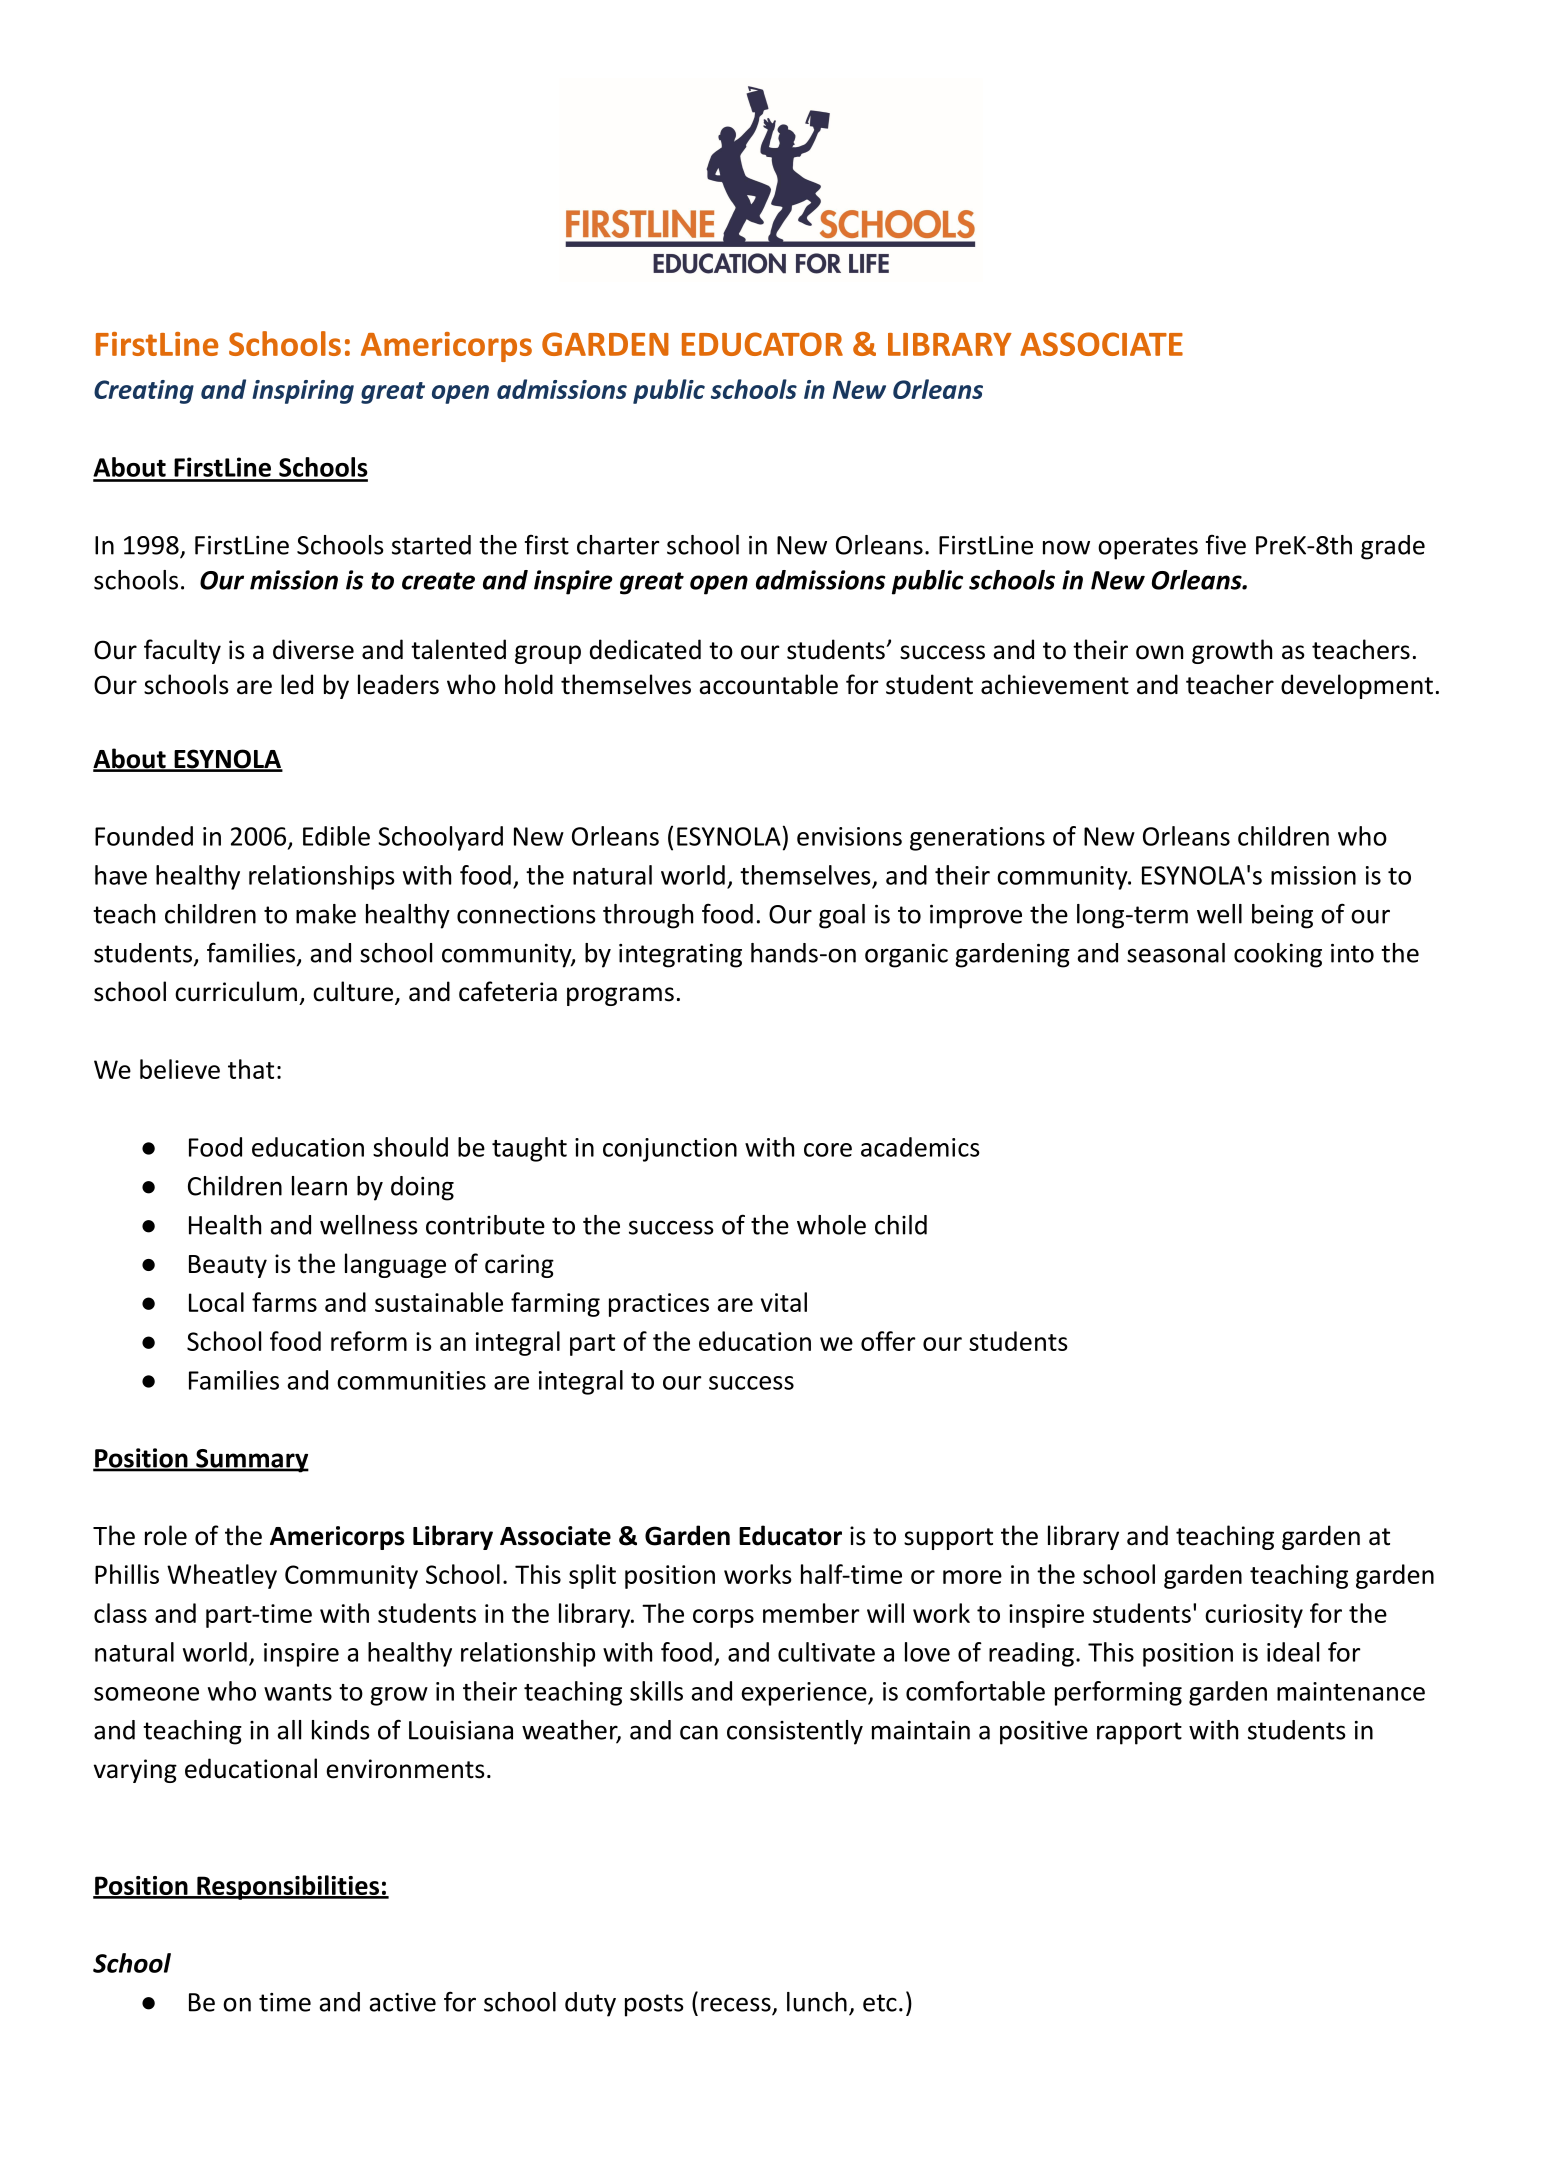 This screenshot has width=1544, height=2181. What do you see at coordinates (303, 392) in the screenshot?
I see `inspiring` at bounding box center [303, 392].
